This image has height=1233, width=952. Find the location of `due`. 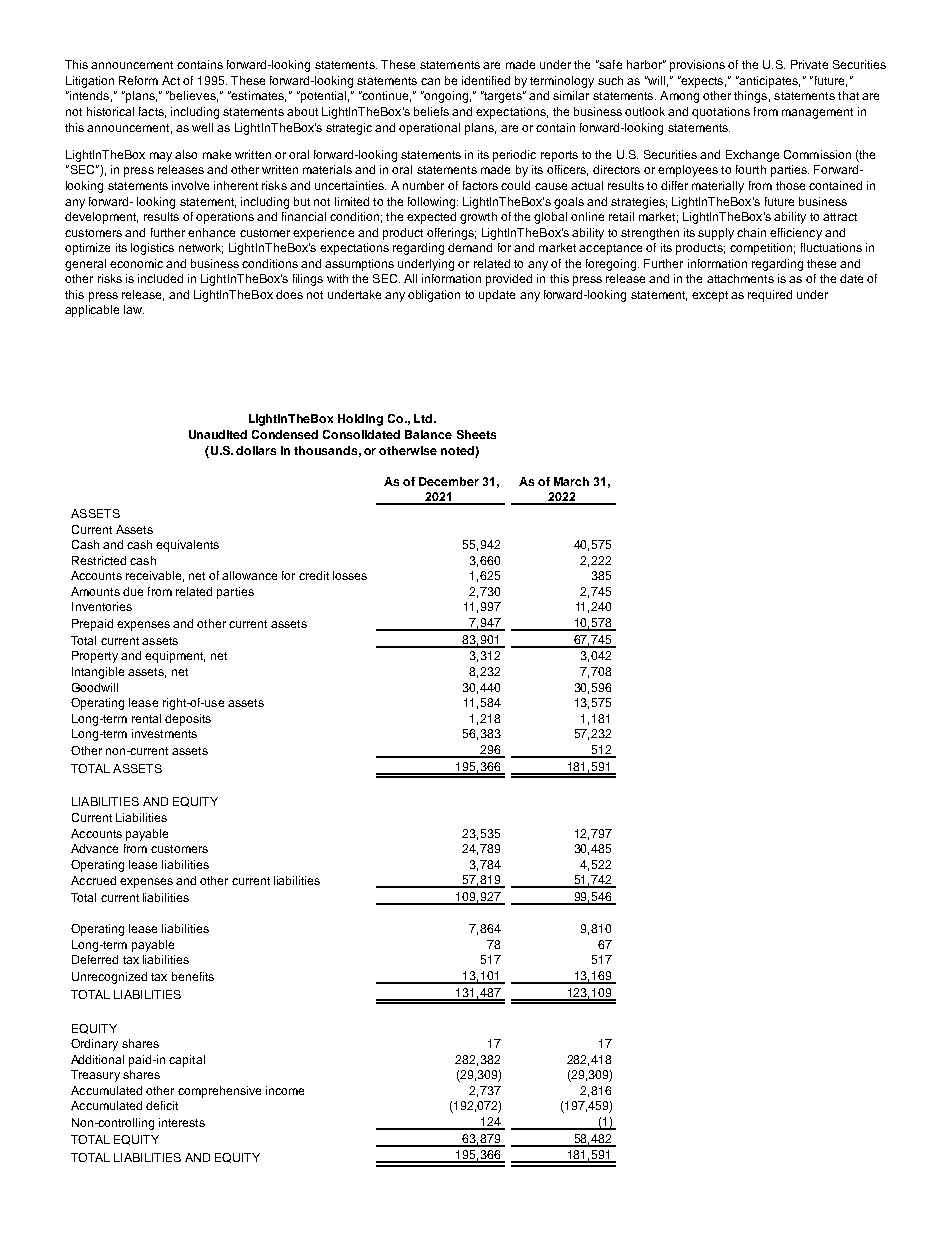

due is located at coordinates (133, 591).
